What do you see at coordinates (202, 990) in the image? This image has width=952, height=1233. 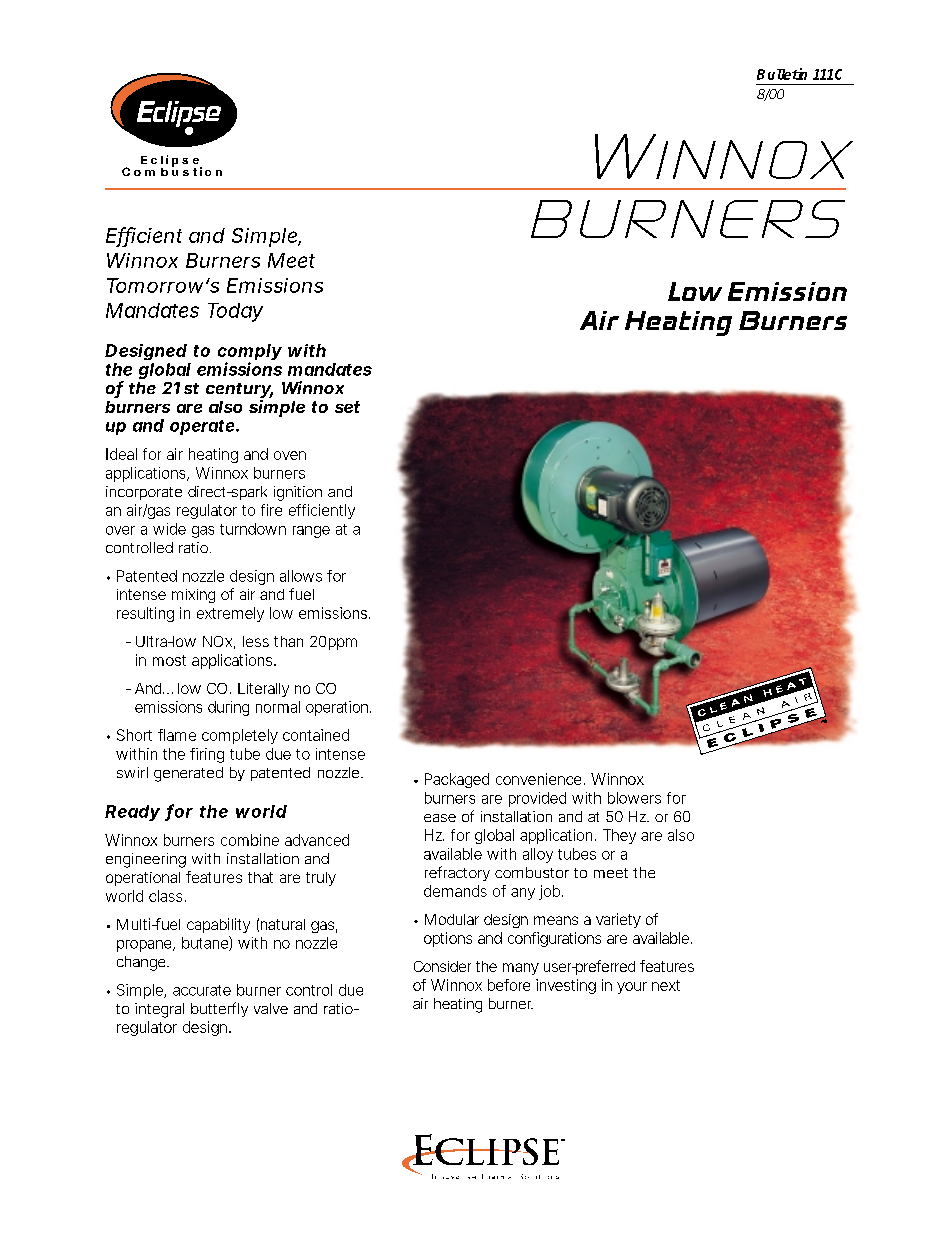 I see `accurate` at bounding box center [202, 990].
